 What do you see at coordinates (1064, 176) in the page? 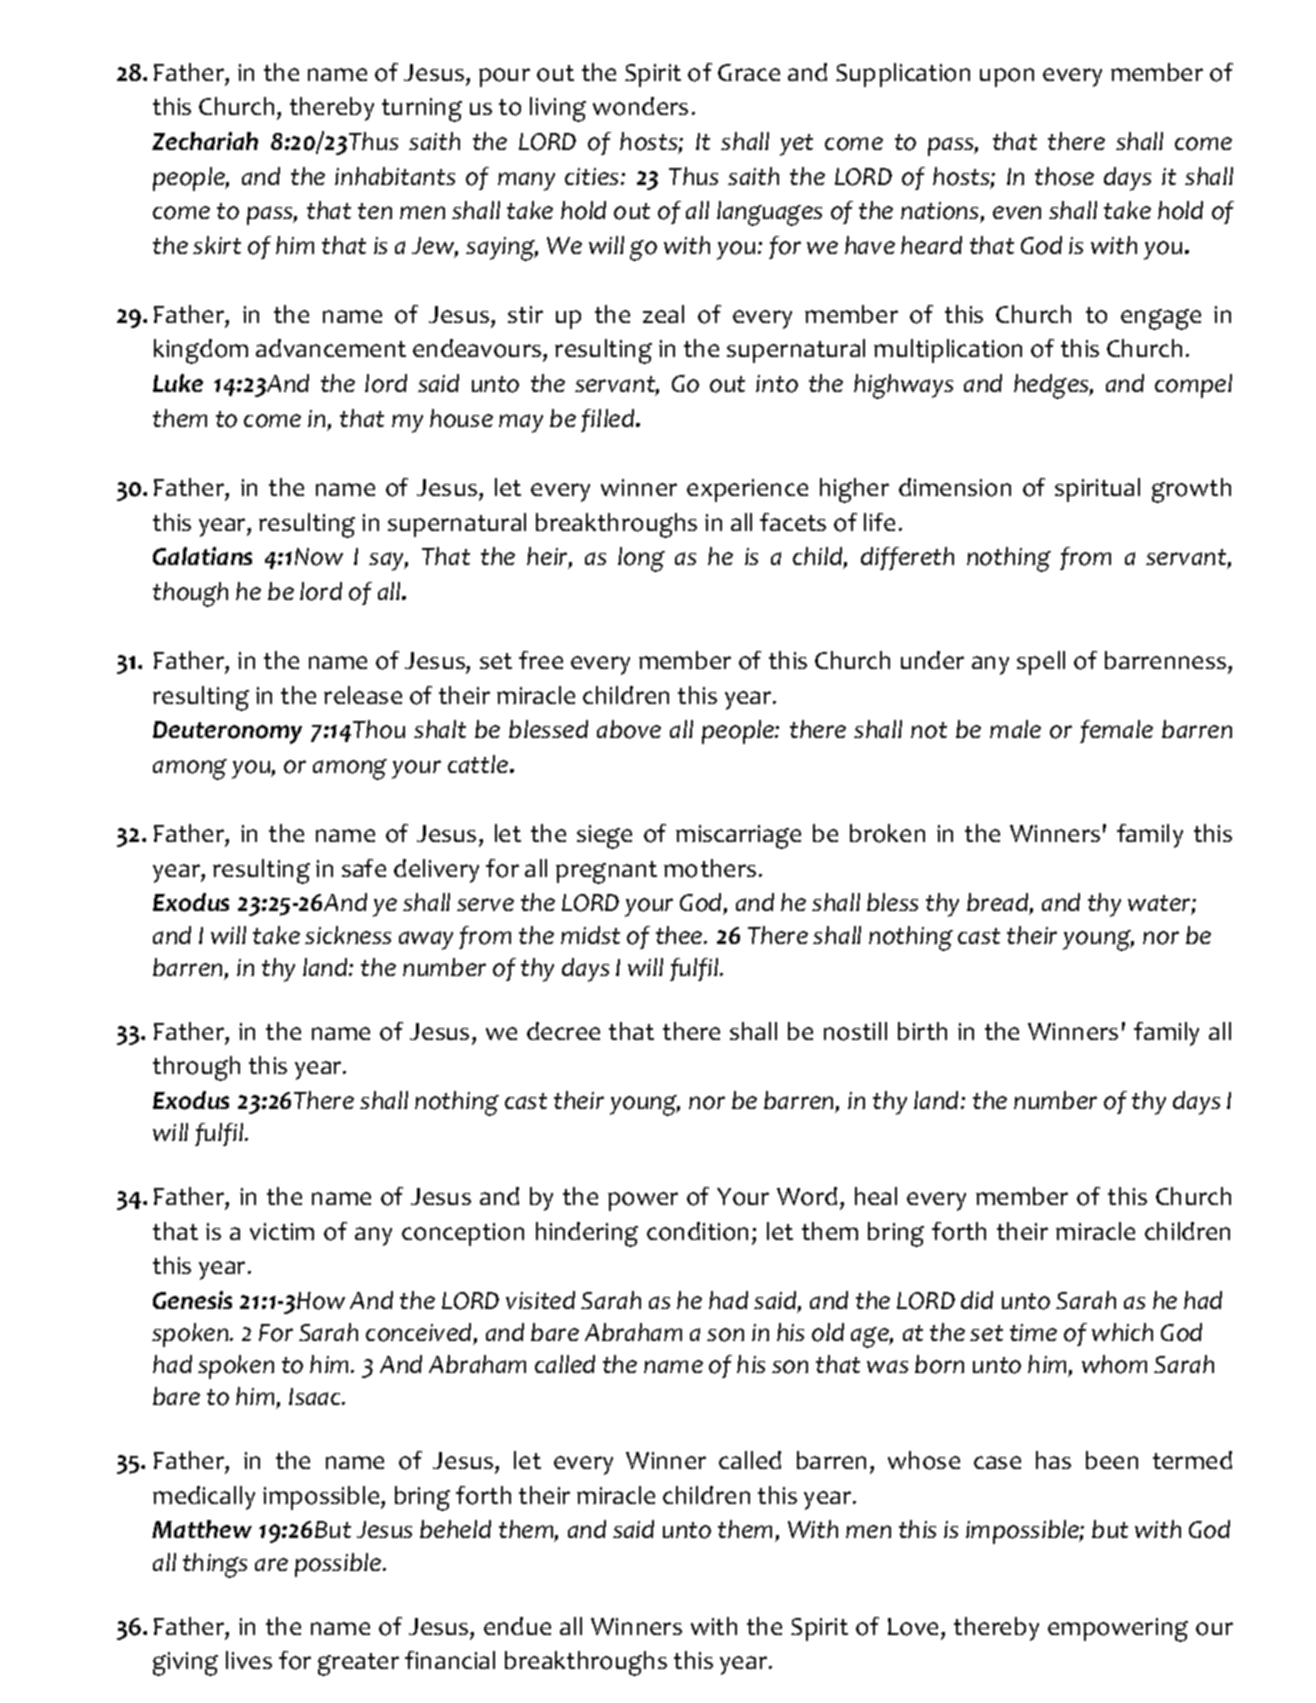
I see `those` at bounding box center [1064, 176].
